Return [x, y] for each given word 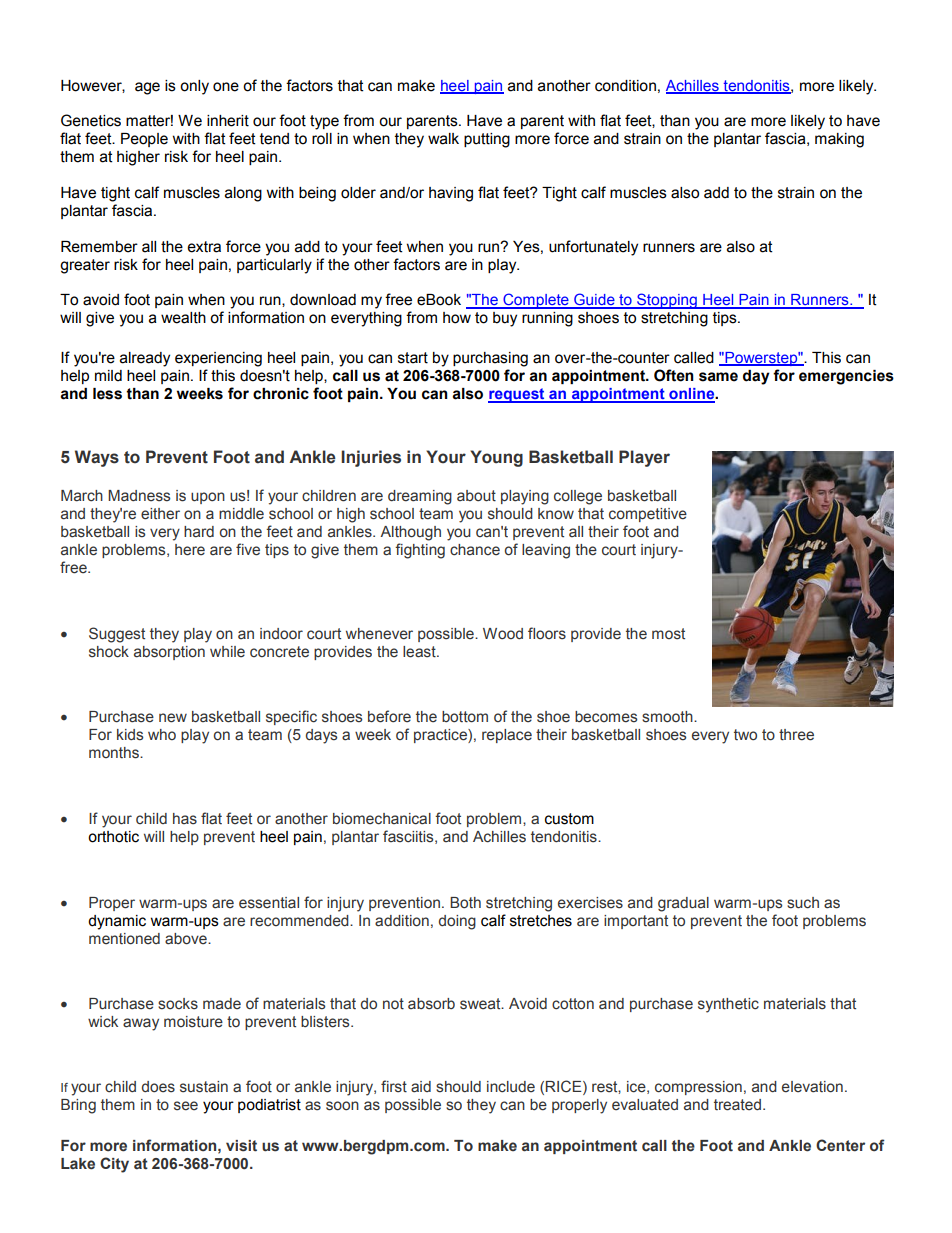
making [839, 140]
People [144, 140]
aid [421, 1087]
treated [737, 1105]
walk [443, 139]
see [186, 1106]
